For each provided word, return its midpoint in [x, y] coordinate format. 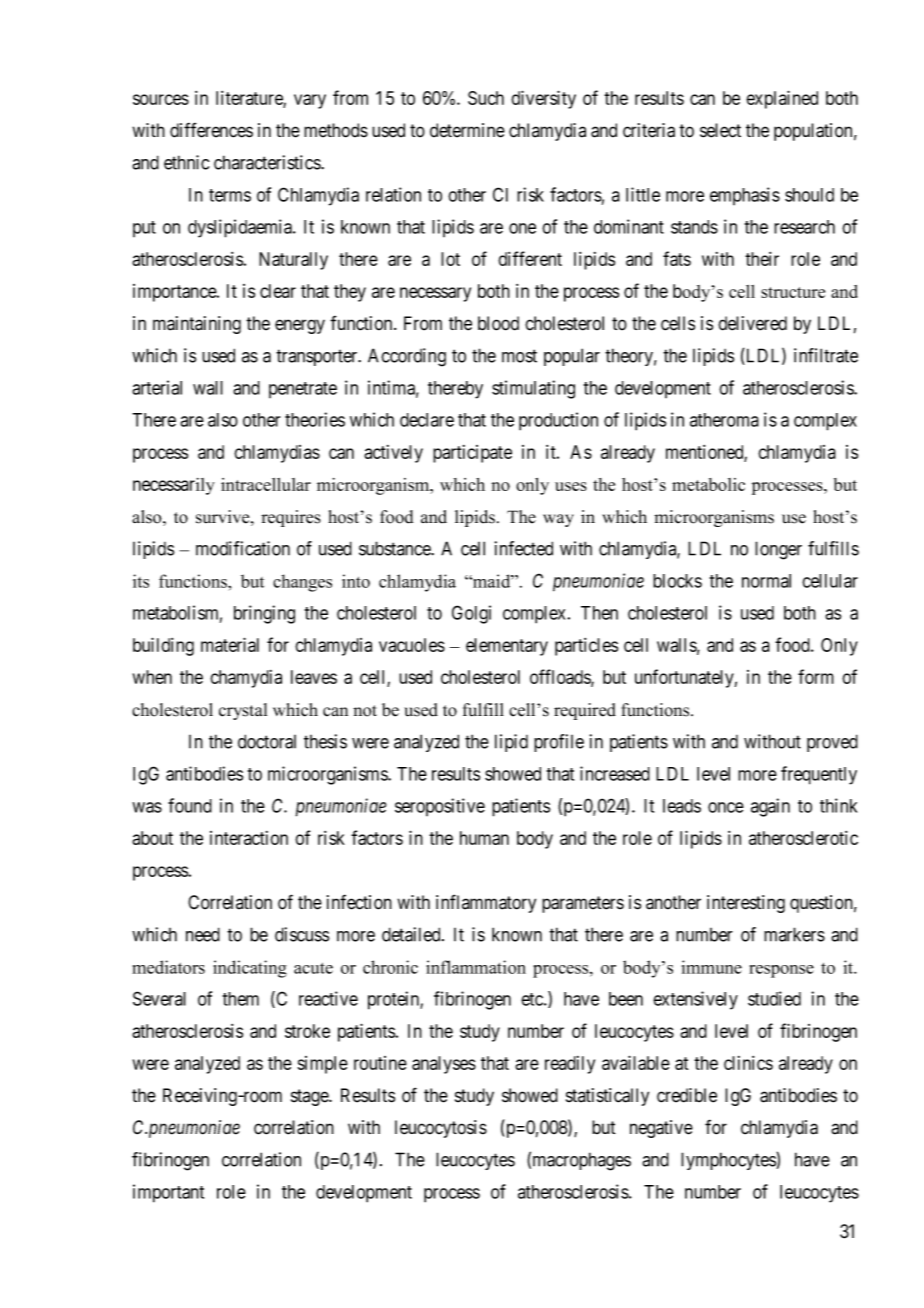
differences [211, 130]
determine [467, 130]
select [720, 130]
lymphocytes [729, 1161]
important [168, 1193]
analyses [444, 1065]
